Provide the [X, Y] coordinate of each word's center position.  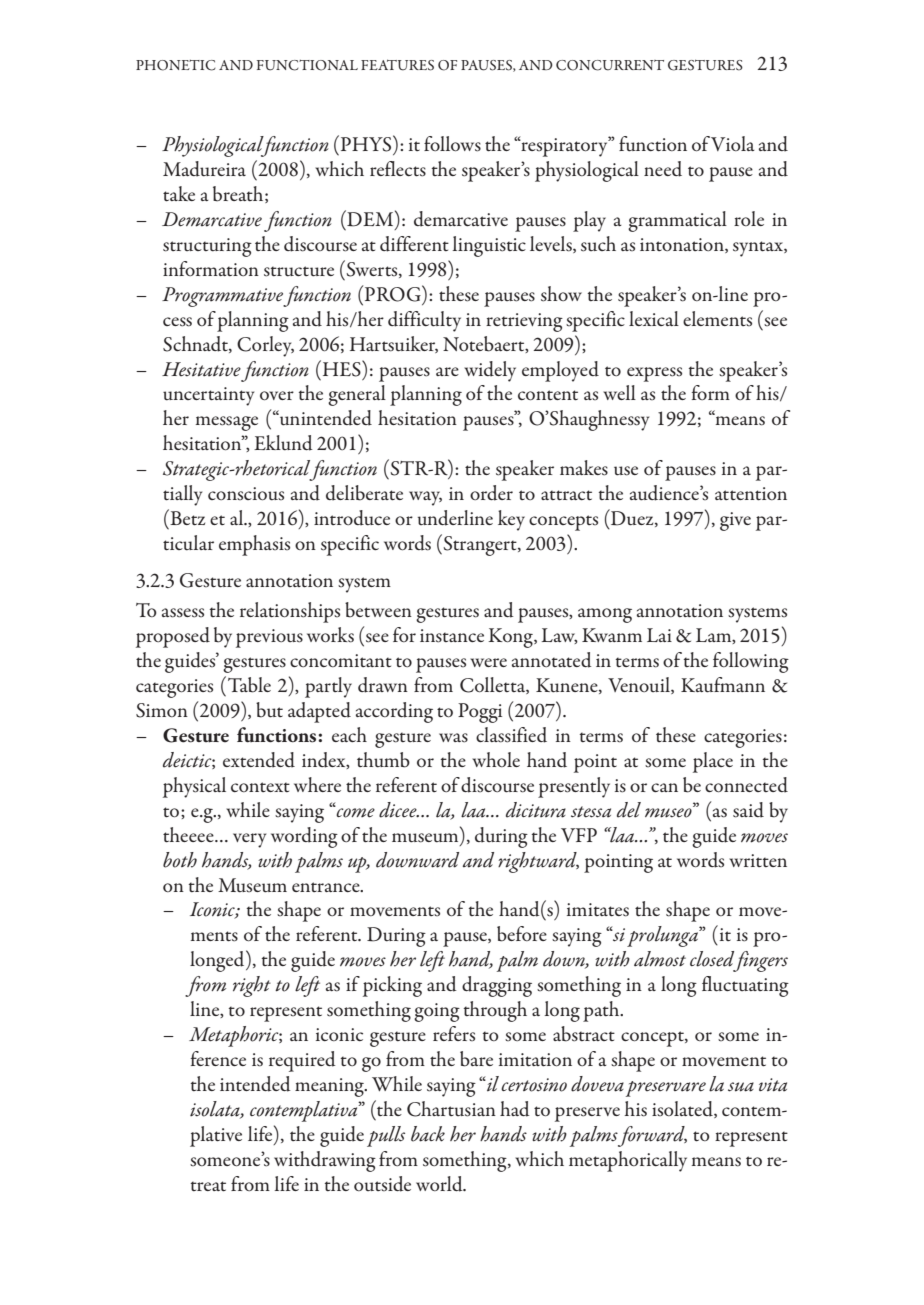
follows [452, 144]
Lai [659, 635]
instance [452, 636]
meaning [330, 1087]
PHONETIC [176, 65]
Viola [733, 143]
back [428, 1134]
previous [269, 638]
